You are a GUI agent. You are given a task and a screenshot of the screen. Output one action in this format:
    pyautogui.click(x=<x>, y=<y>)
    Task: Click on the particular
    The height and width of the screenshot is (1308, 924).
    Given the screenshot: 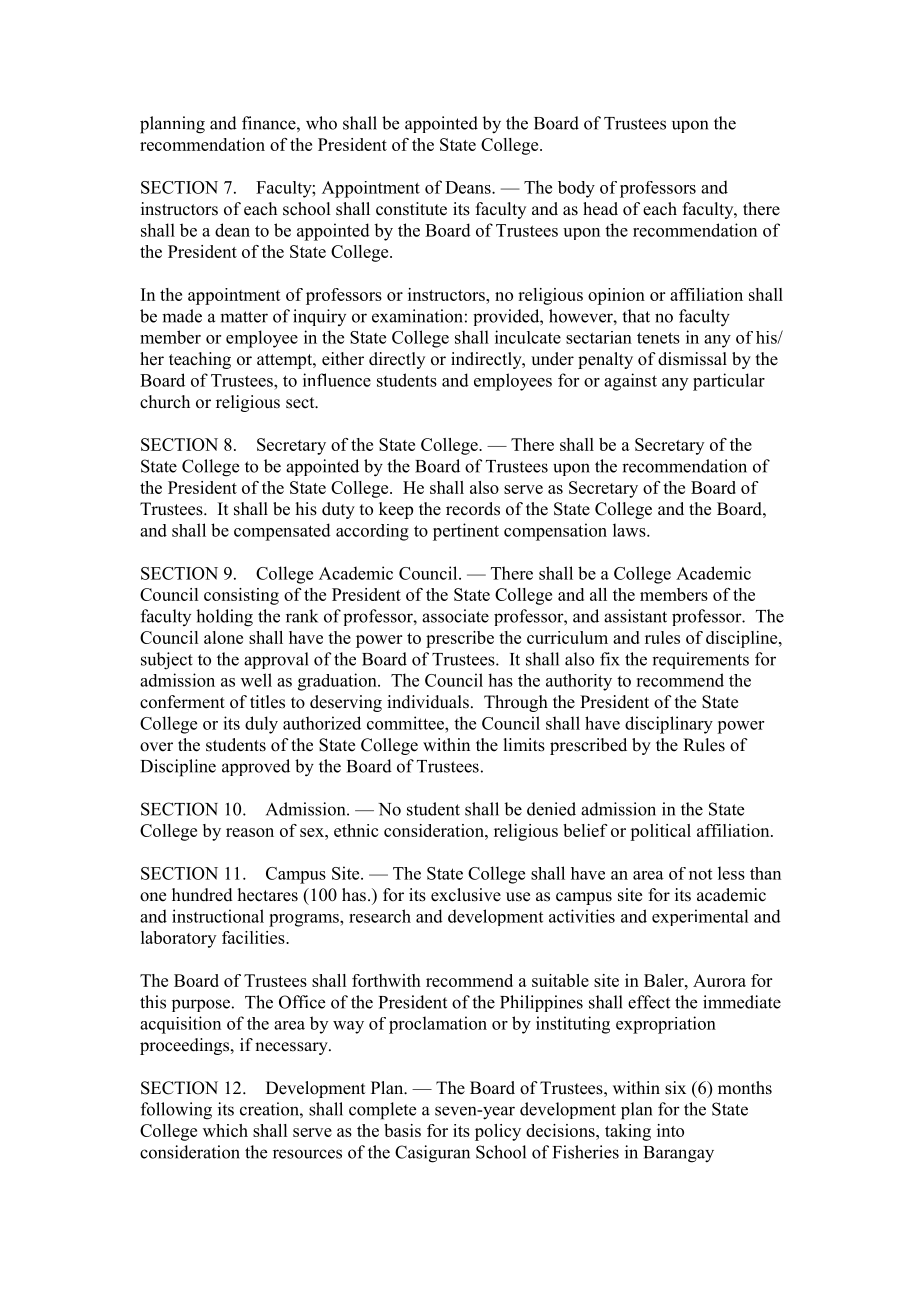 What is the action you would take?
    pyautogui.click(x=729, y=382)
